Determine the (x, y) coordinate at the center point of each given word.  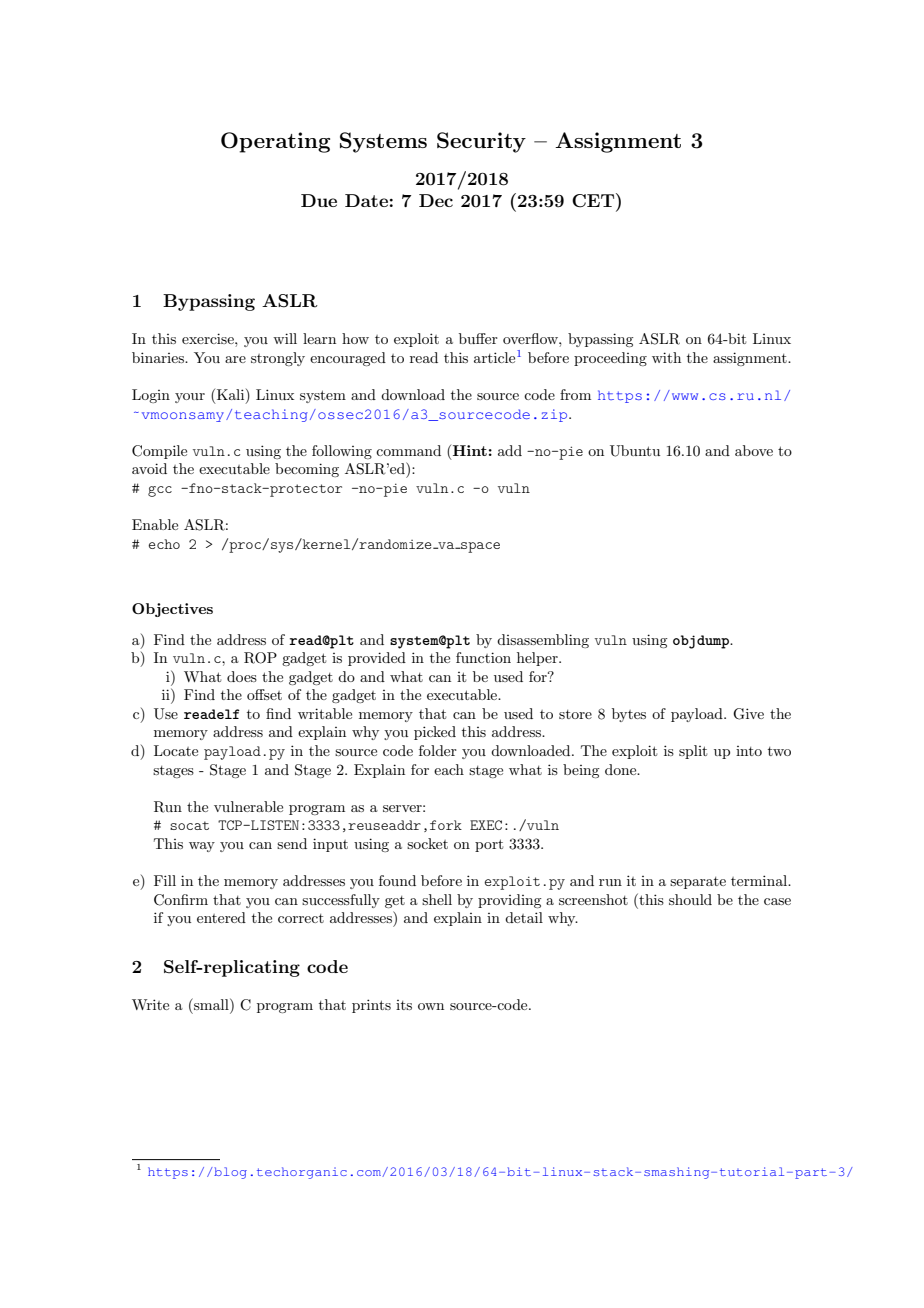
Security (481, 142)
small (211, 1004)
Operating (275, 142)
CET (594, 200)
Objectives (172, 610)
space (479, 547)
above (754, 450)
